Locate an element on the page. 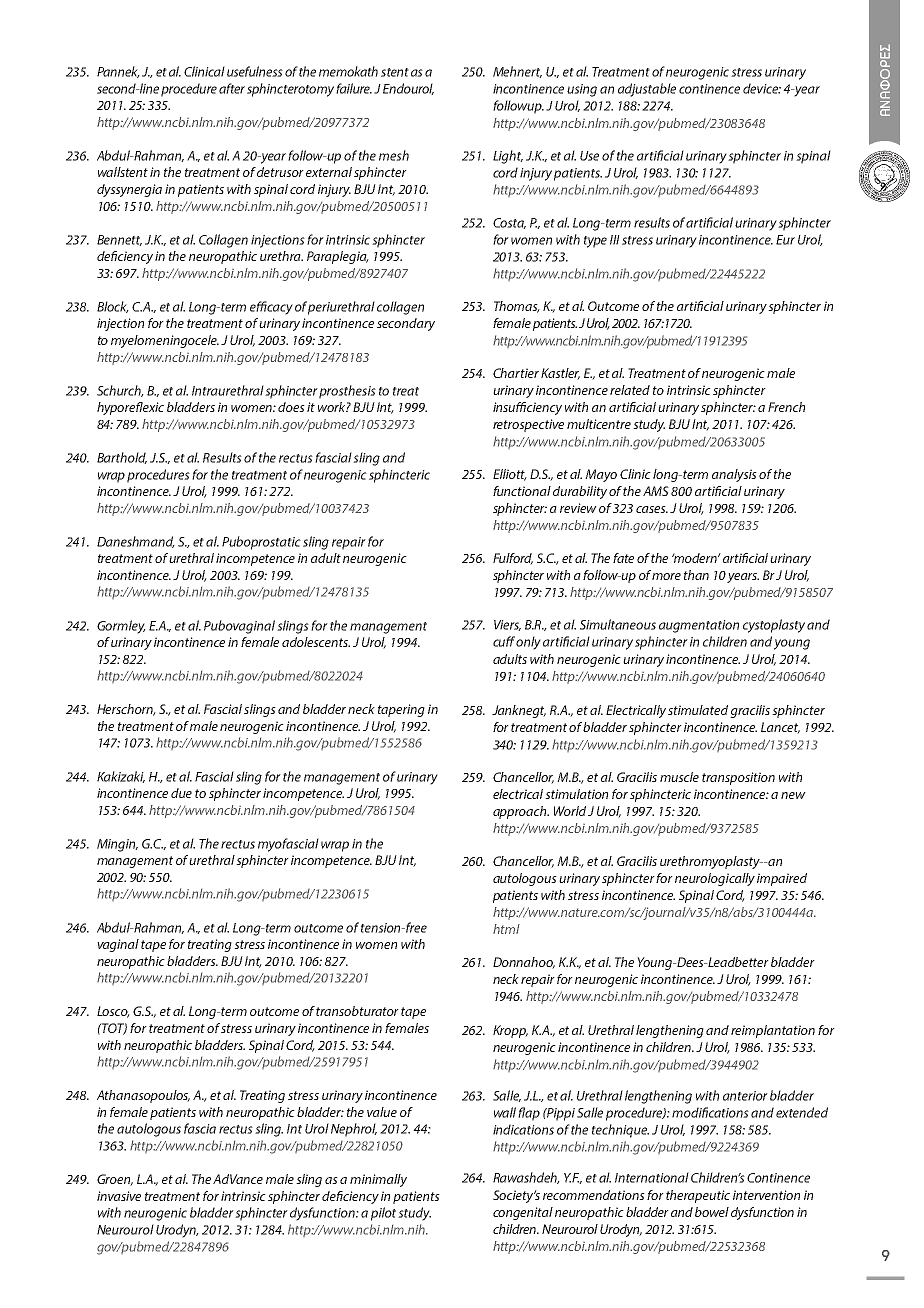  Light is located at coordinates (508, 157).
